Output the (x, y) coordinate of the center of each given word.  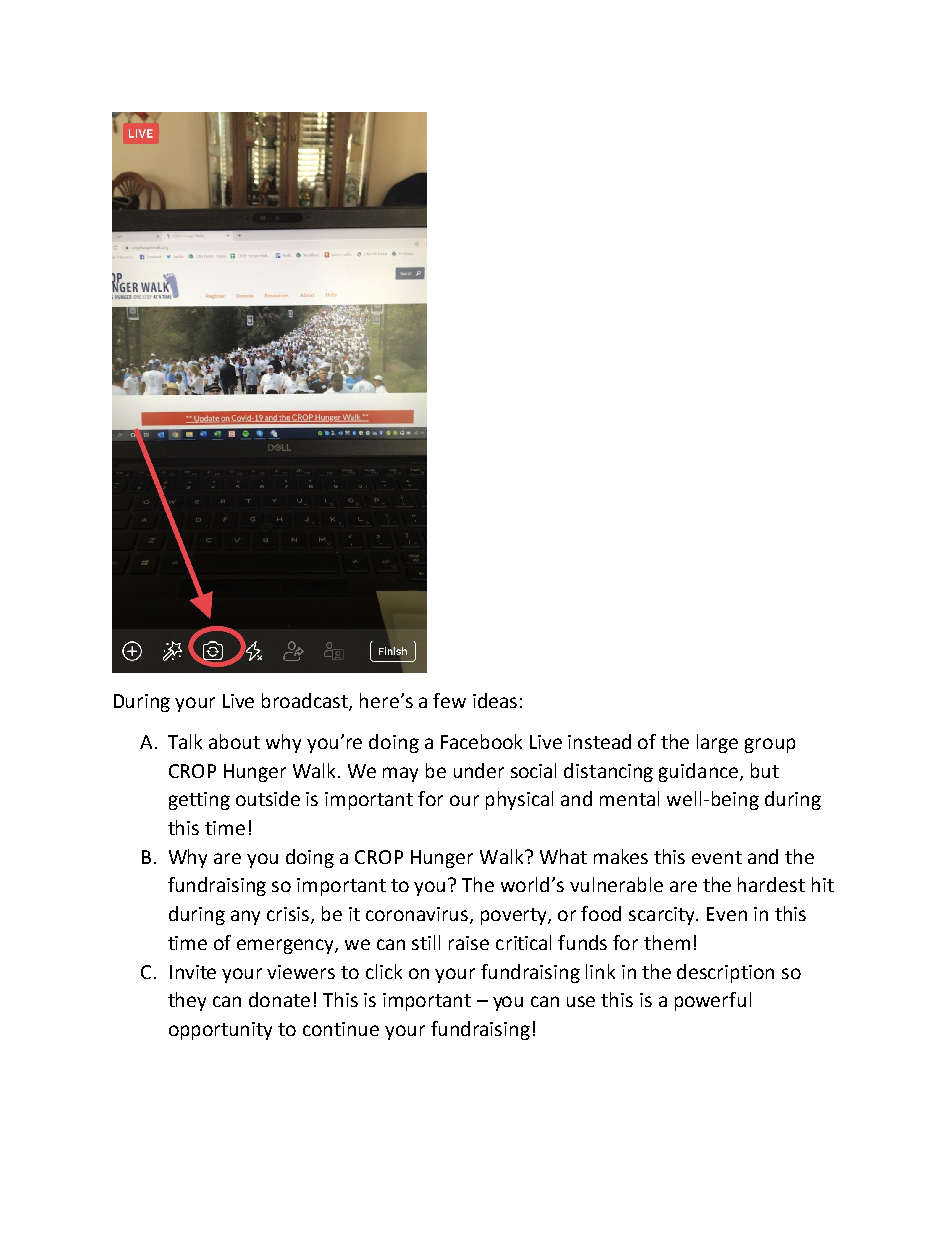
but (765, 770)
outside (268, 798)
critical (523, 942)
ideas (495, 700)
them (667, 942)
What (563, 856)
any (245, 917)
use (581, 1001)
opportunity (220, 1031)
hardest (771, 884)
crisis (289, 915)
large (717, 743)
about (234, 741)
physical (519, 800)
